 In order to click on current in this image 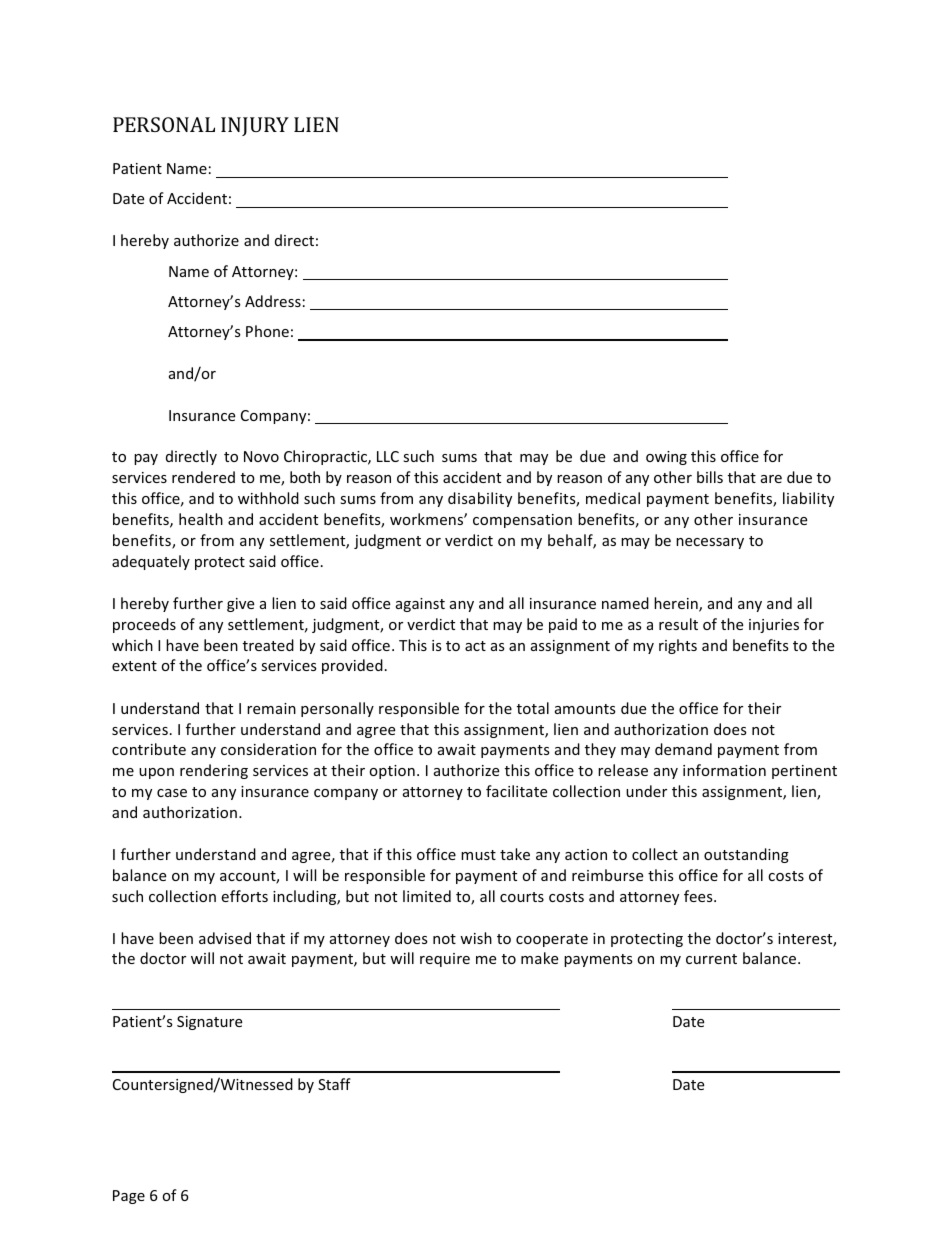, I will do `click(711, 959)`.
